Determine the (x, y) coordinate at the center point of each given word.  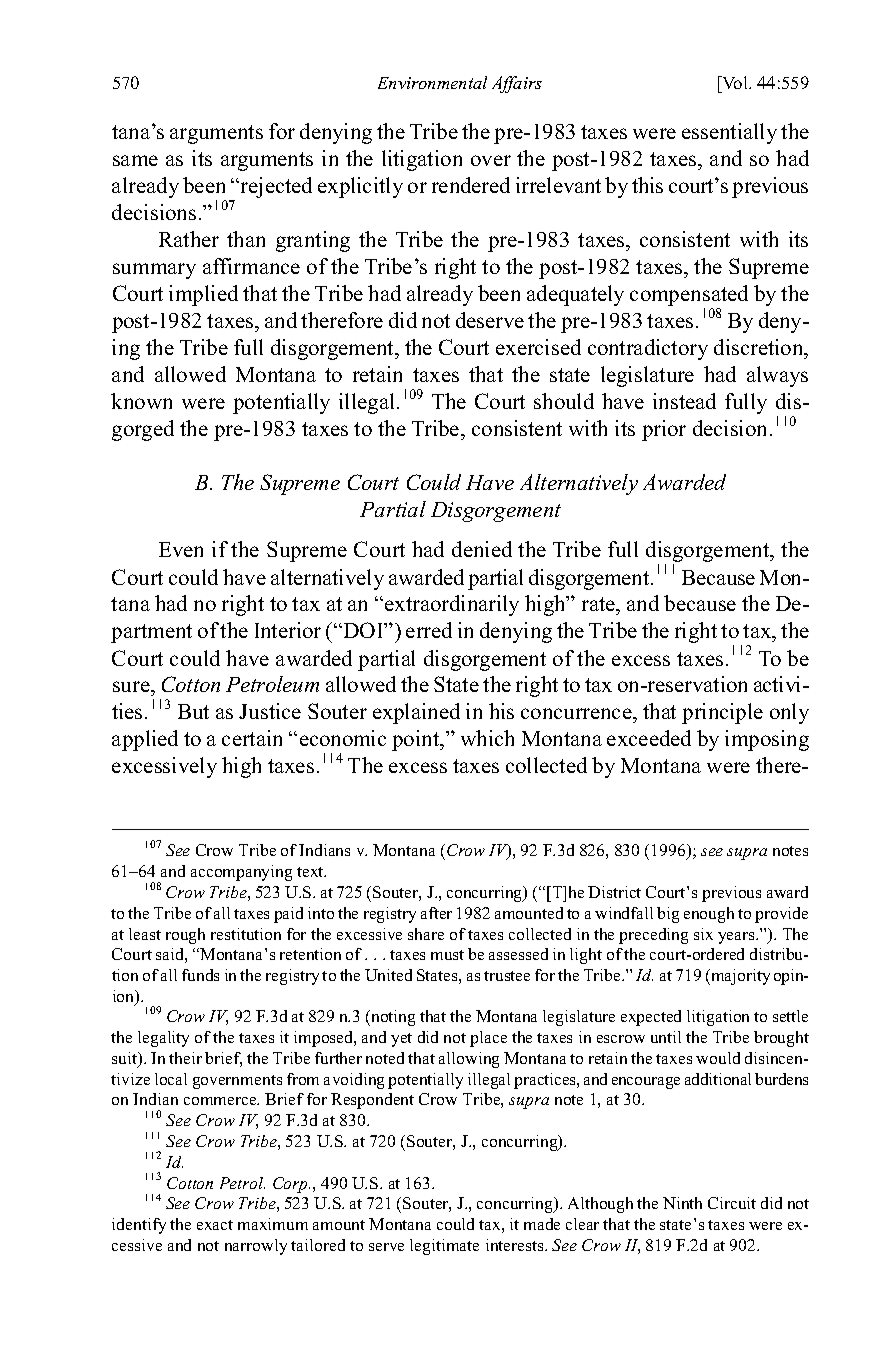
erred (429, 630)
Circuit (732, 1203)
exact (215, 1225)
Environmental (432, 82)
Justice (270, 711)
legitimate (444, 1247)
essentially (729, 133)
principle (722, 713)
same (135, 160)
